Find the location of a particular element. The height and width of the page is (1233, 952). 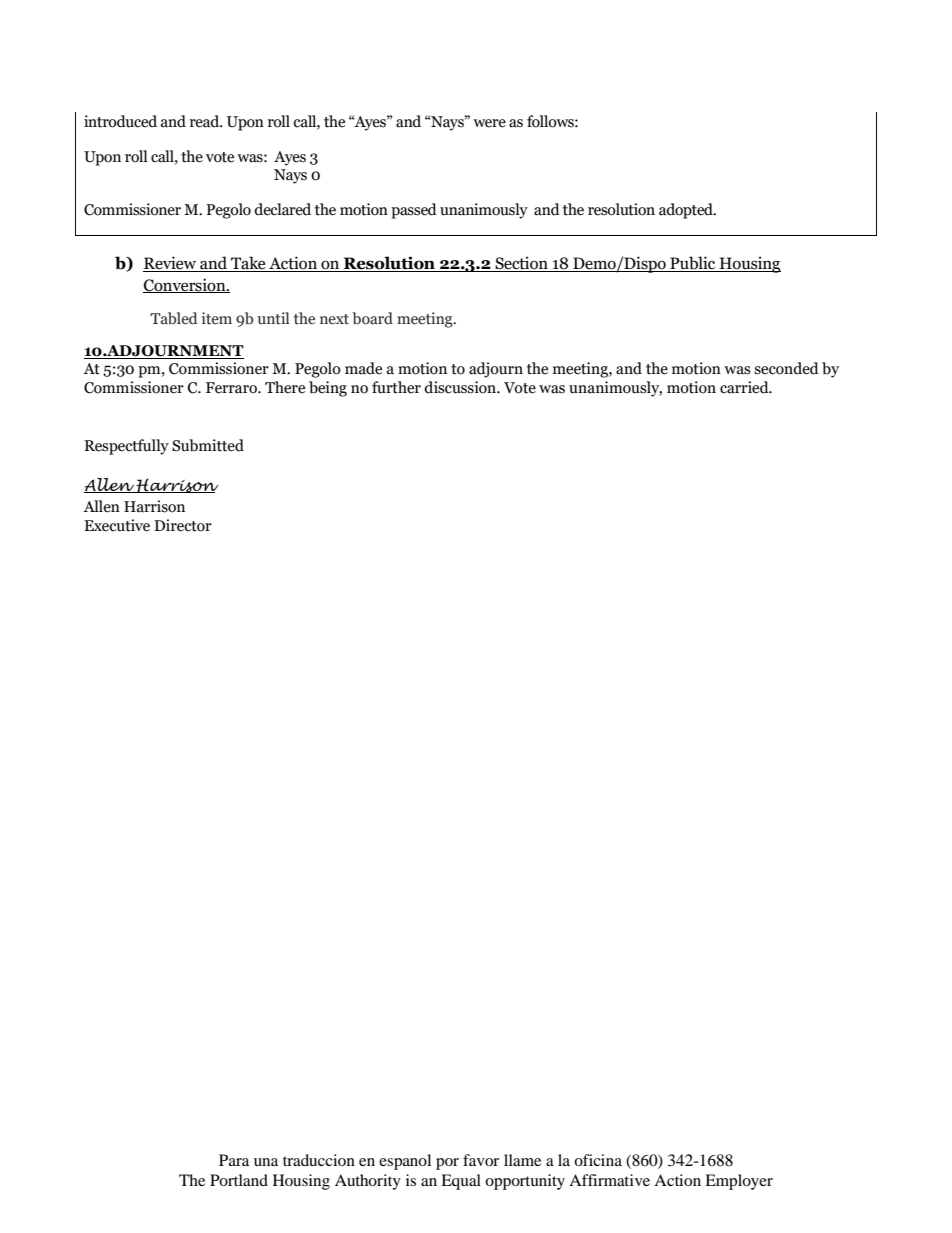

further is located at coordinates (396, 387).
